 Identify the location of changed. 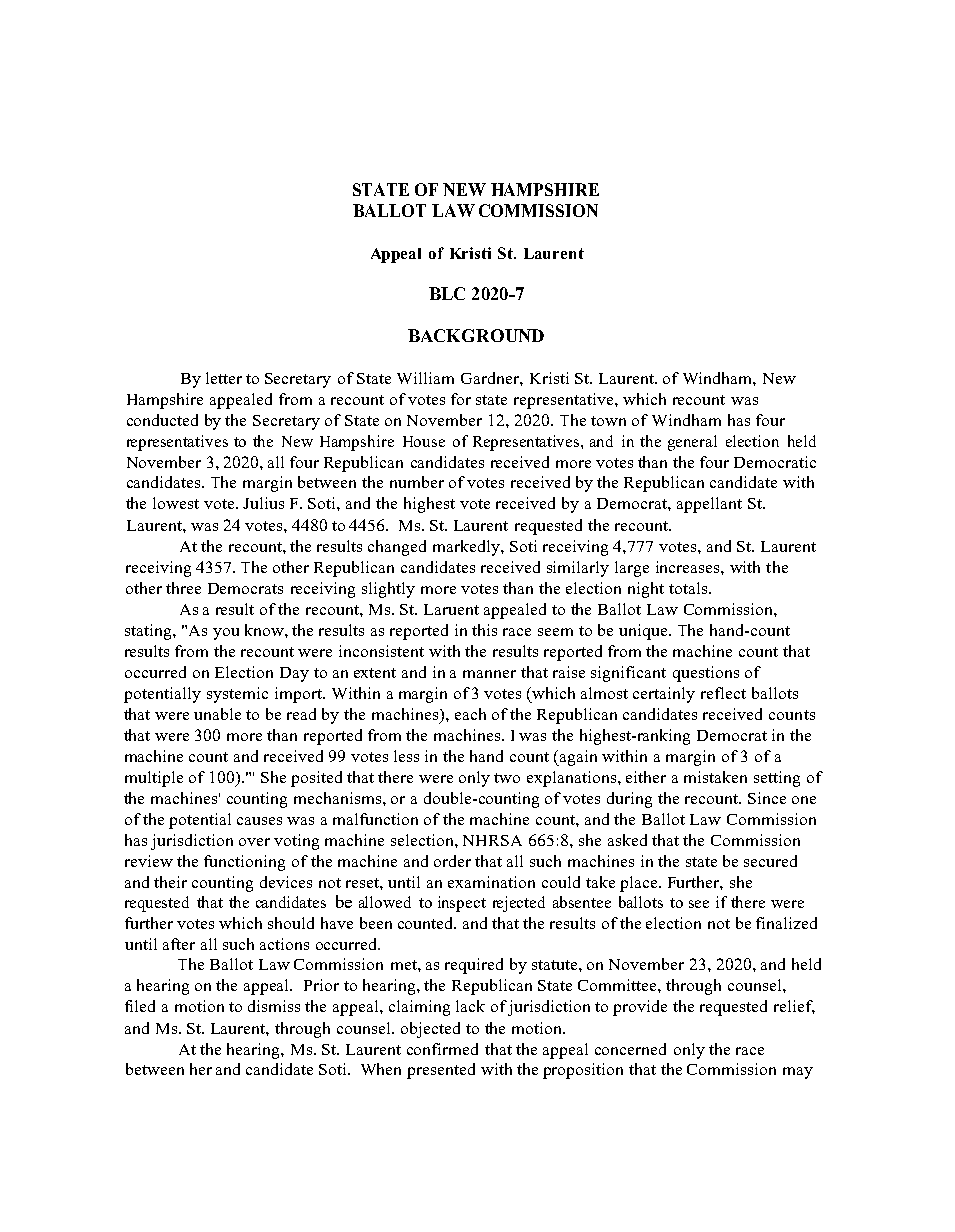
(397, 548).
